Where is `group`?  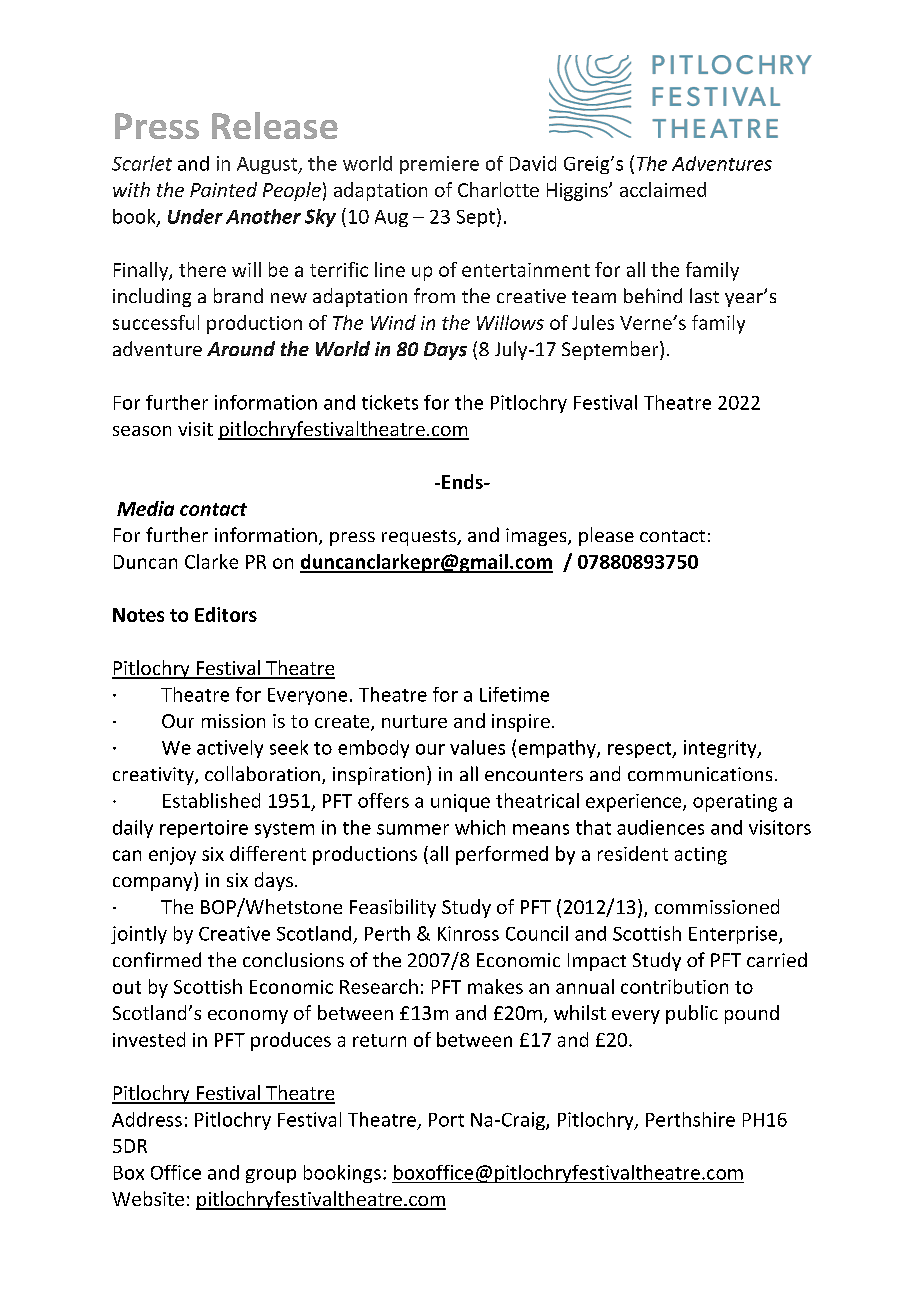
group is located at coordinates (271, 1176).
